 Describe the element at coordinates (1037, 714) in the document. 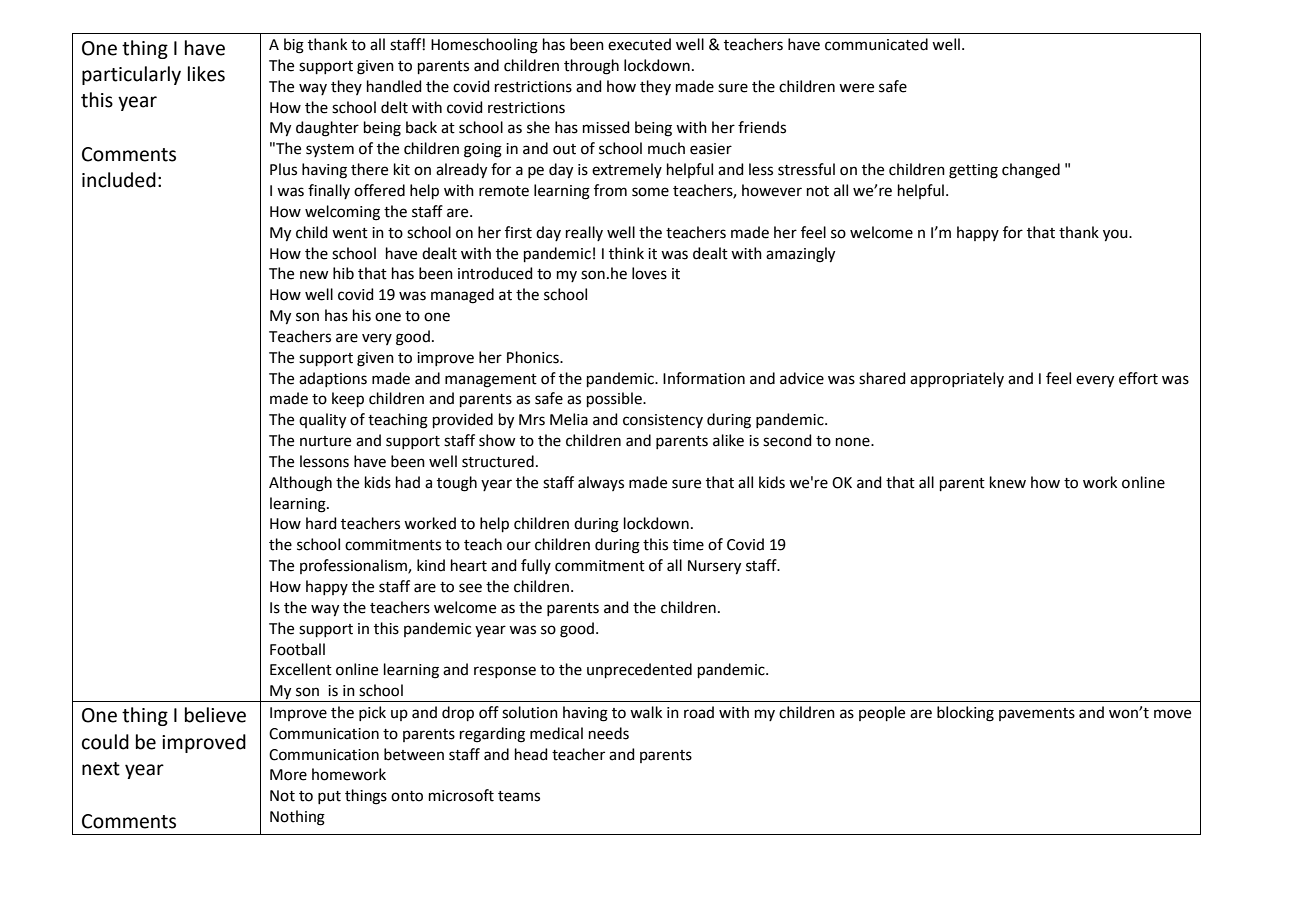

I see `pavements` at that location.
